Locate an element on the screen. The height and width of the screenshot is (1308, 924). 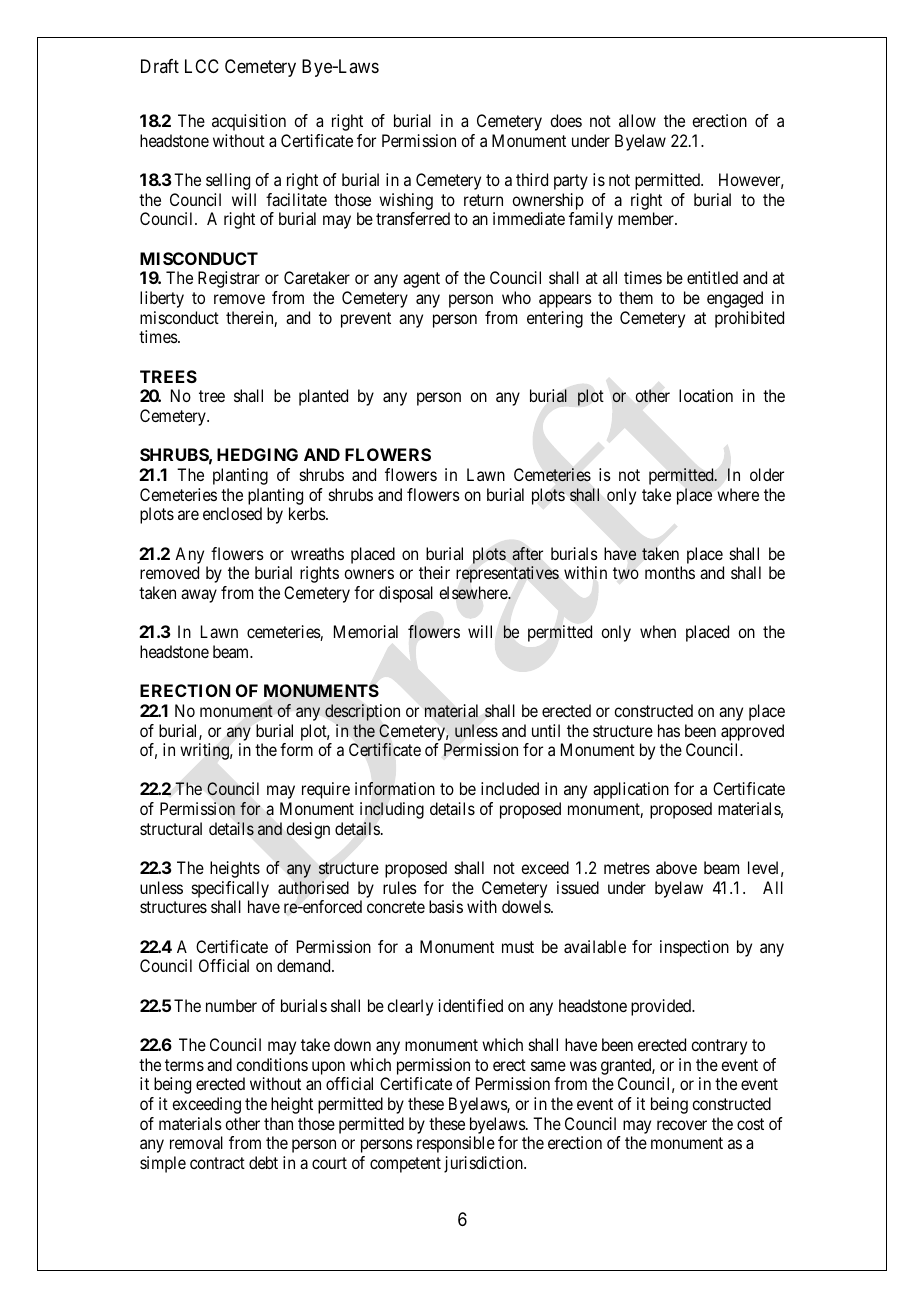
allow is located at coordinates (637, 120).
